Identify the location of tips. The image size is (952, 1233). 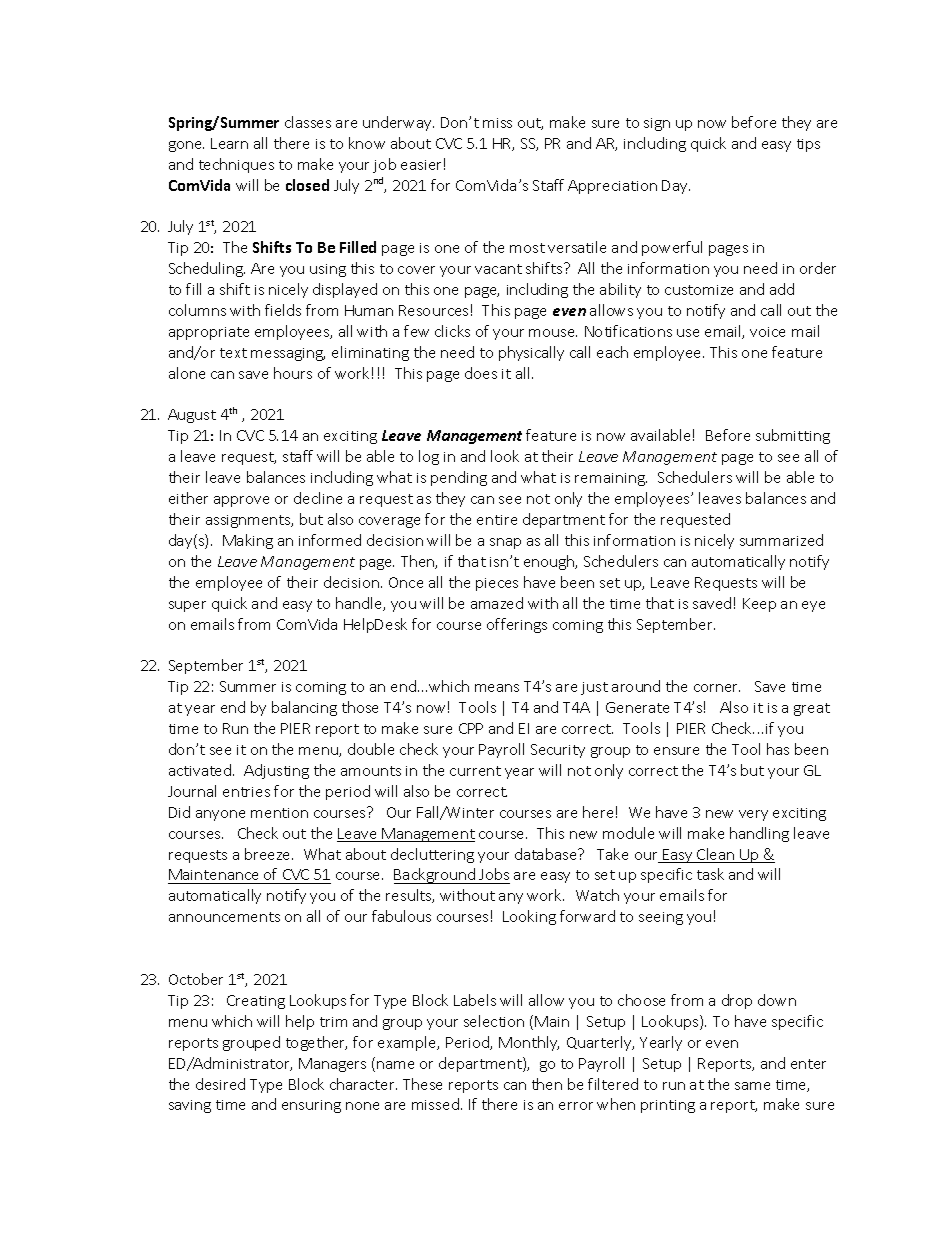
(808, 145).
